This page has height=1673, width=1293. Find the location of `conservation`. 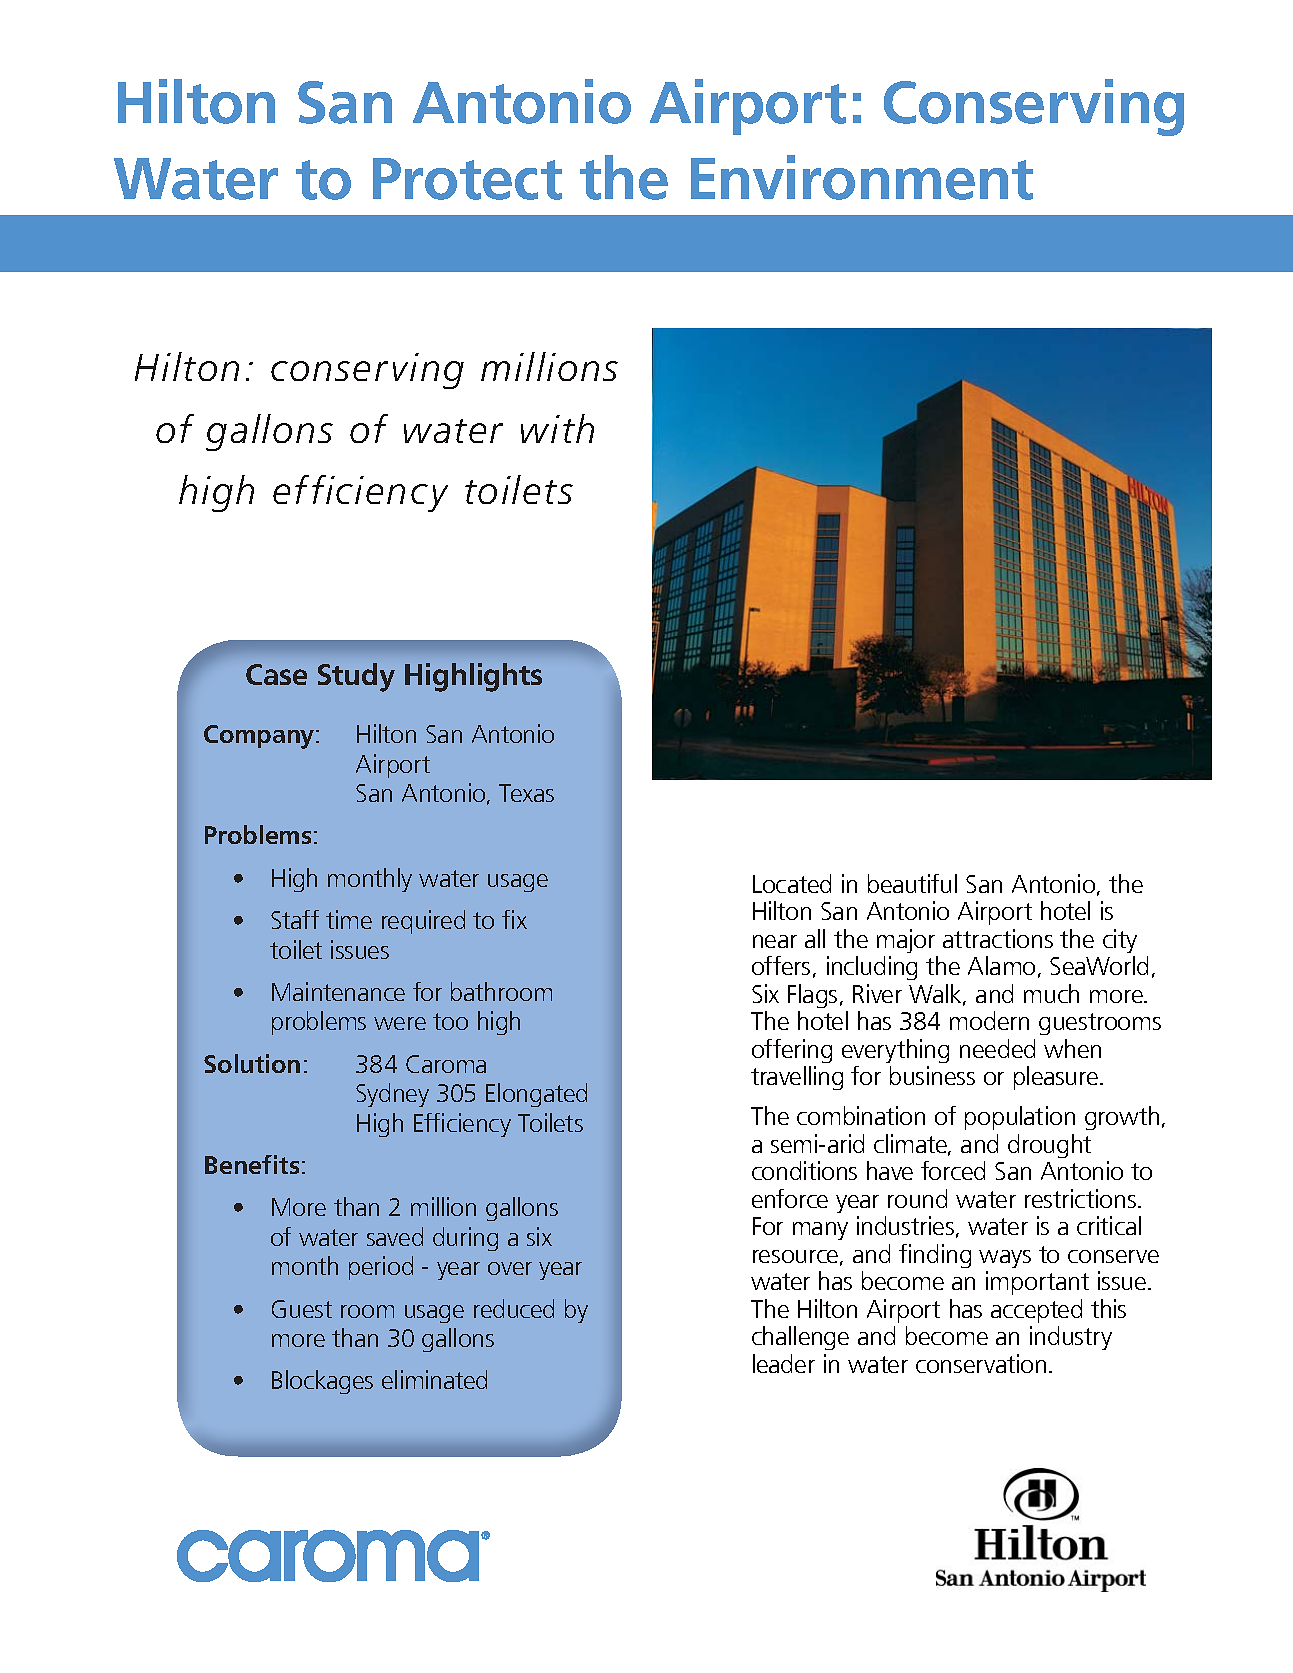

conservation is located at coordinates (981, 1363).
